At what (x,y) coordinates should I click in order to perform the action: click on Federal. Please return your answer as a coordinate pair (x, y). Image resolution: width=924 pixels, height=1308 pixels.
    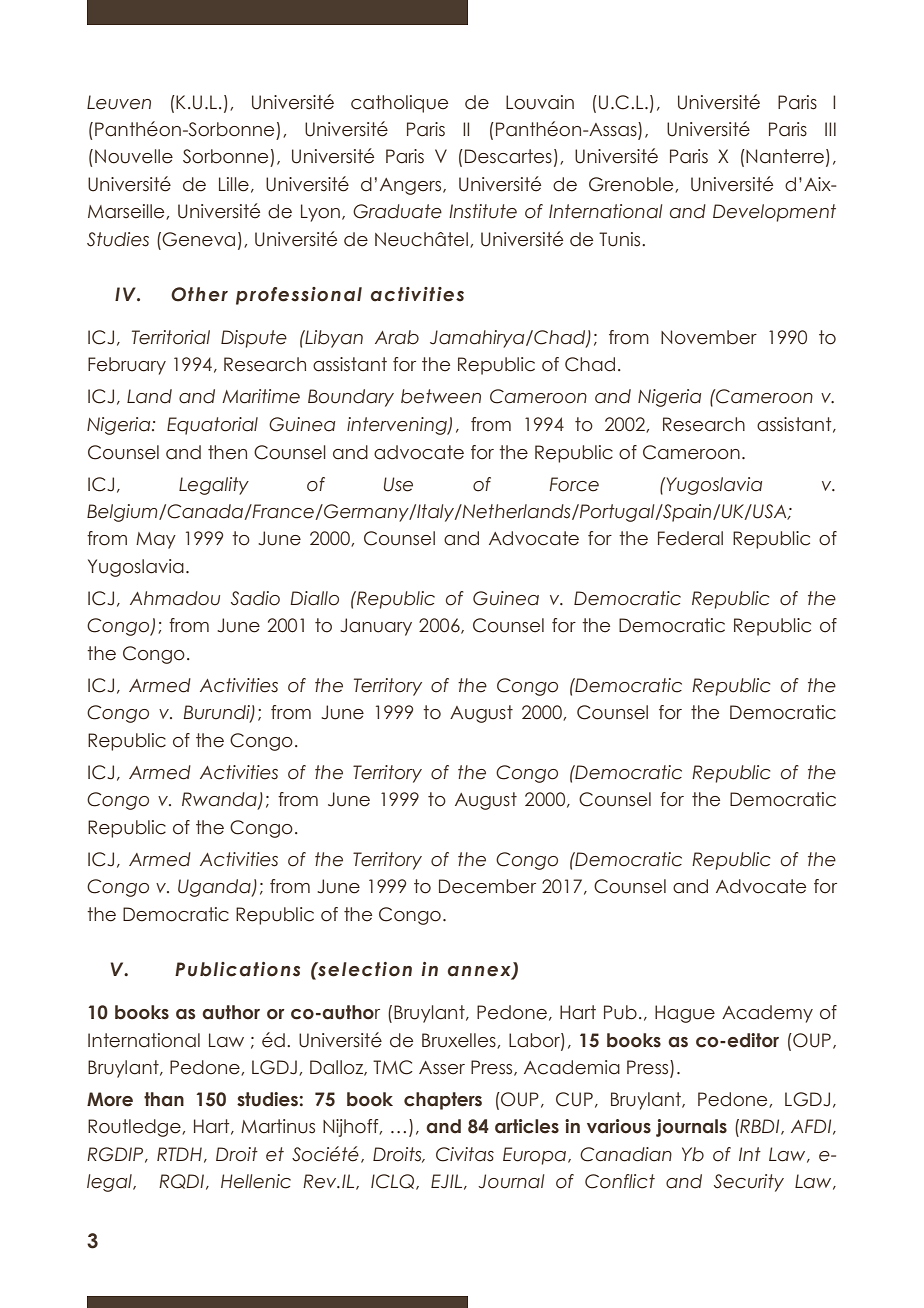
    Looking at the image, I should click on (690, 538).
